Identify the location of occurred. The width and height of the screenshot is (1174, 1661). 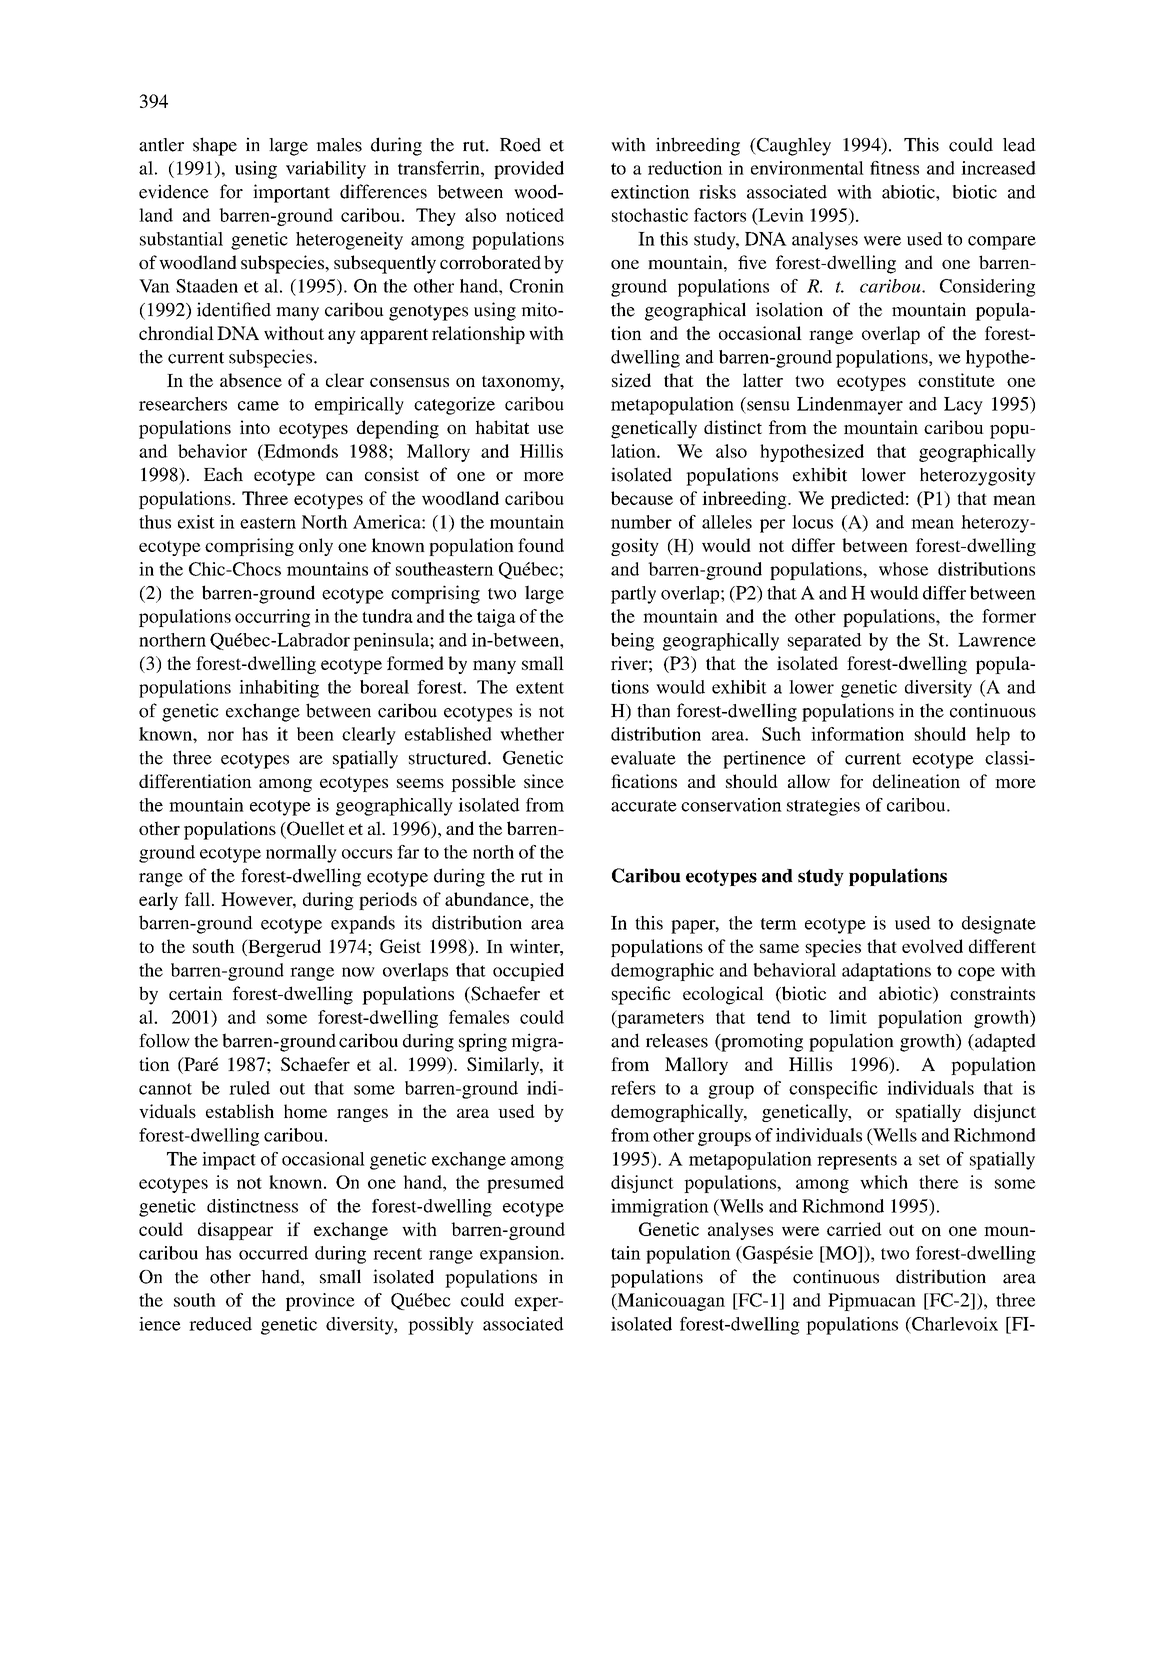
(273, 1253).
